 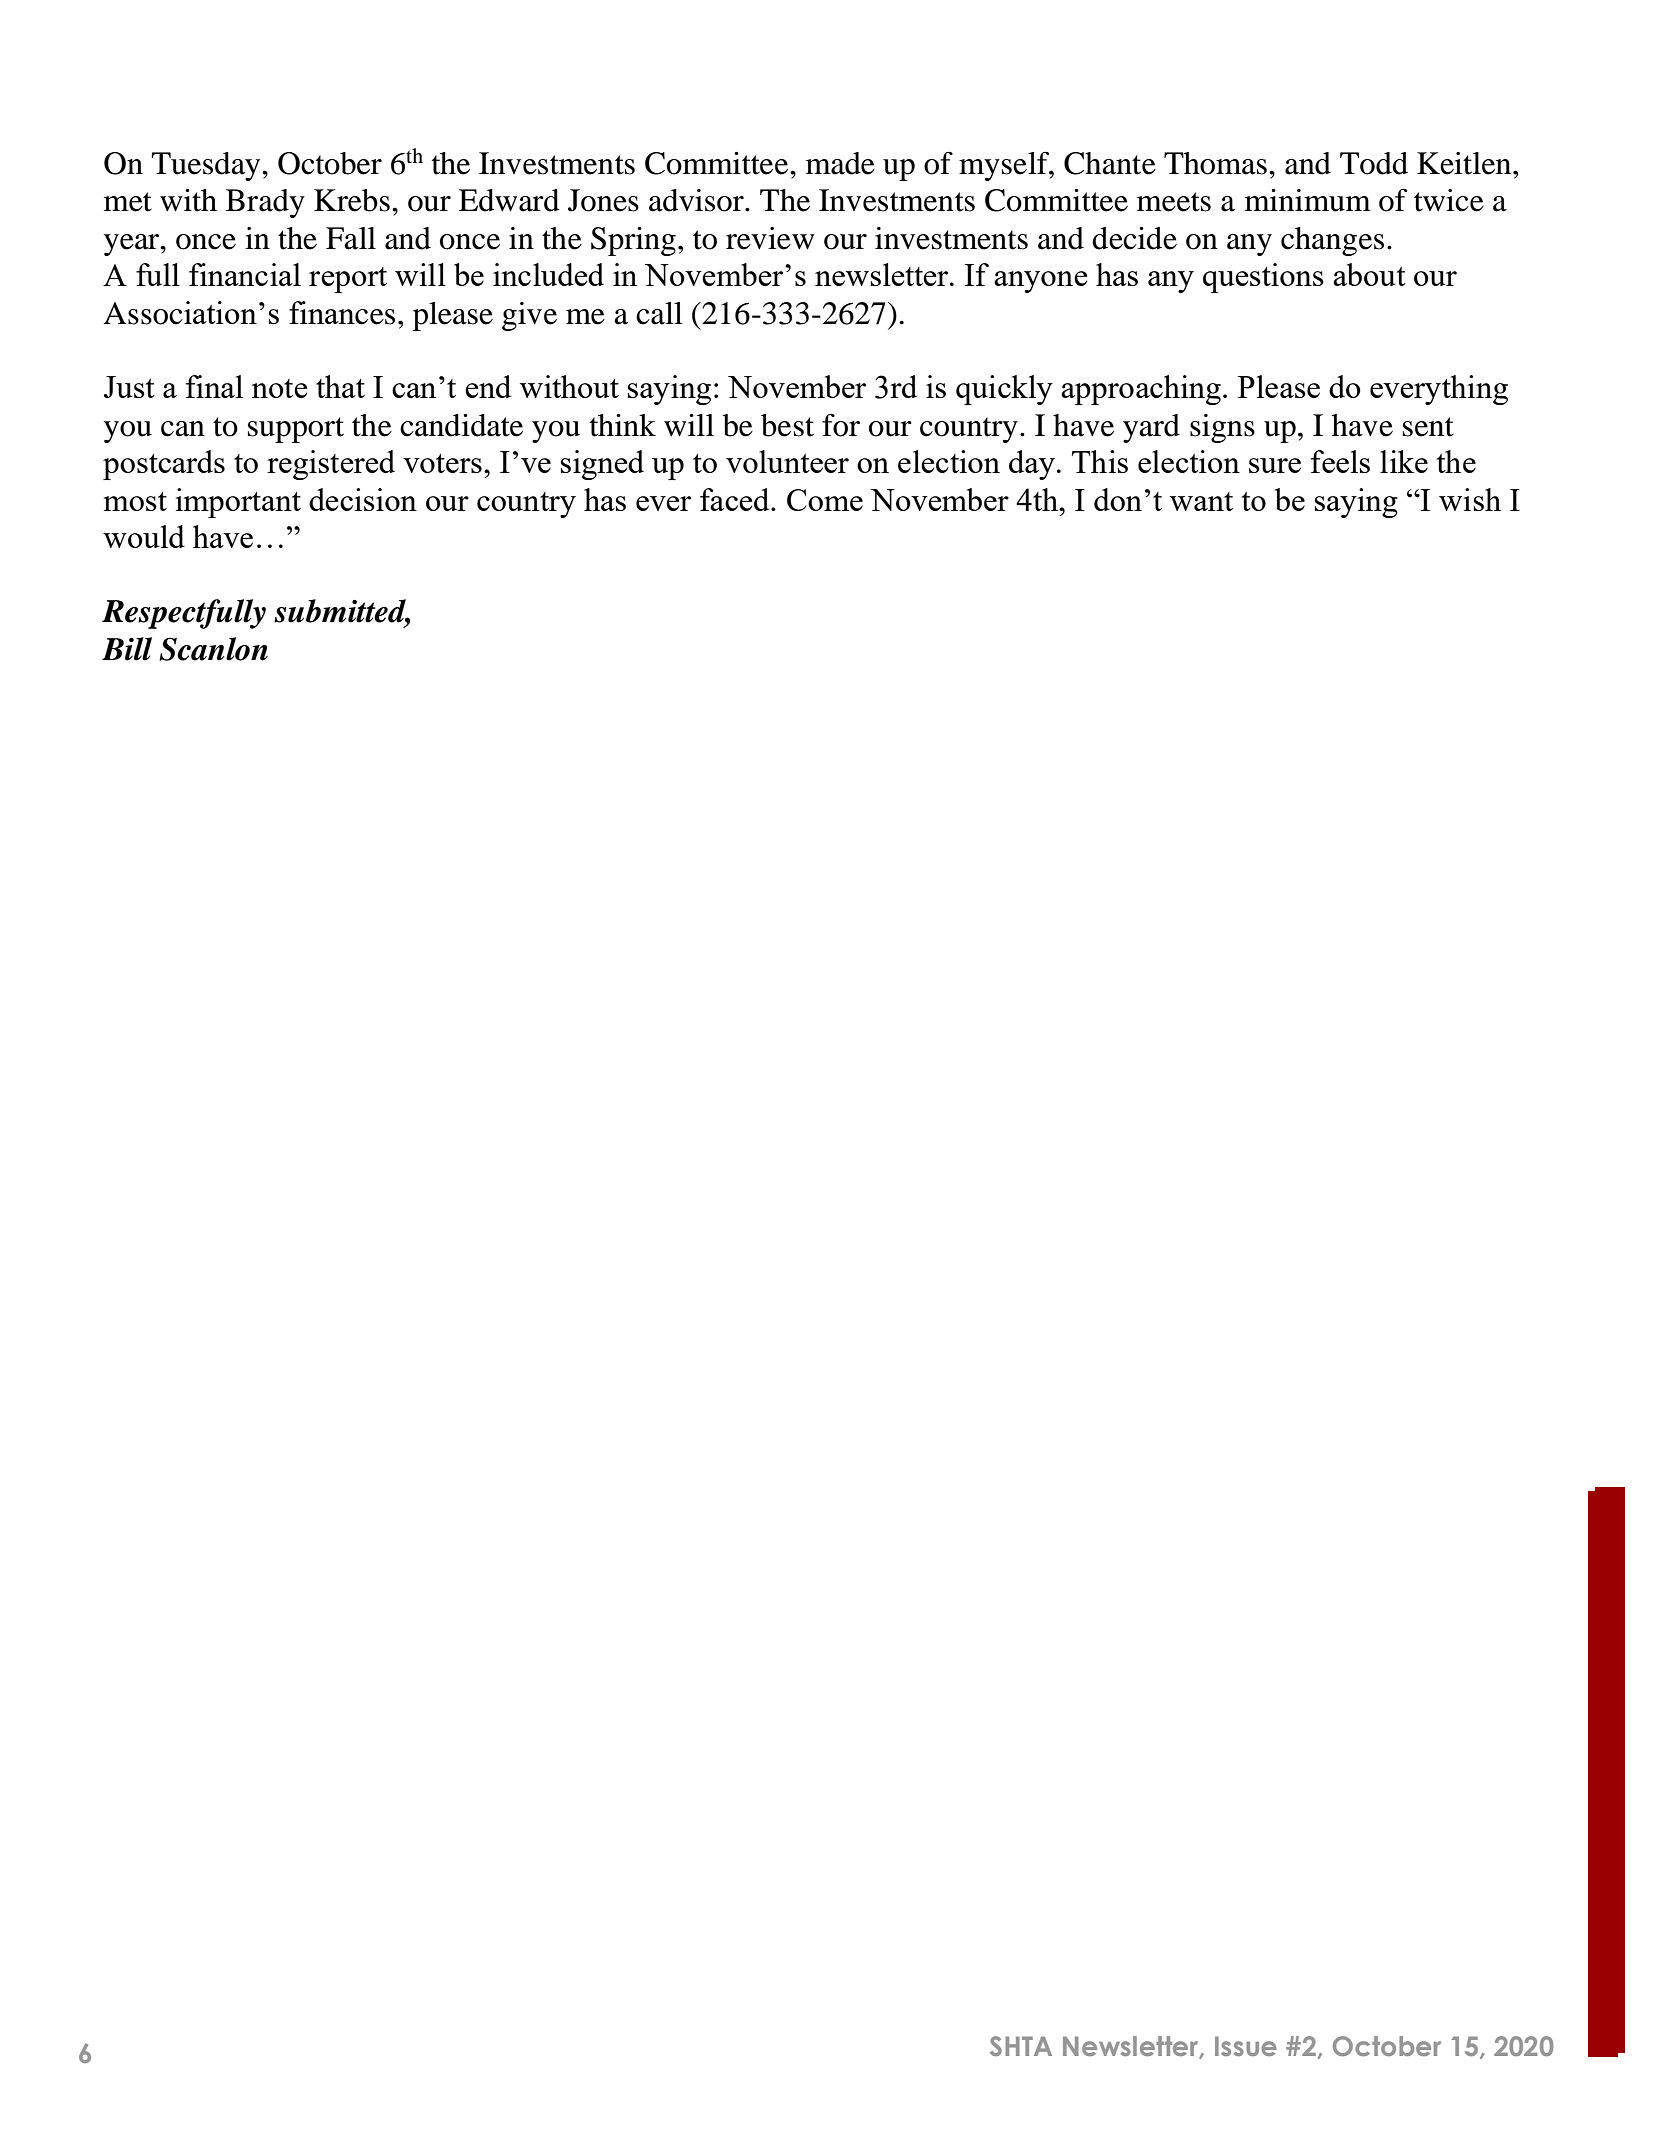 I want to click on Bill, so click(x=127, y=649).
